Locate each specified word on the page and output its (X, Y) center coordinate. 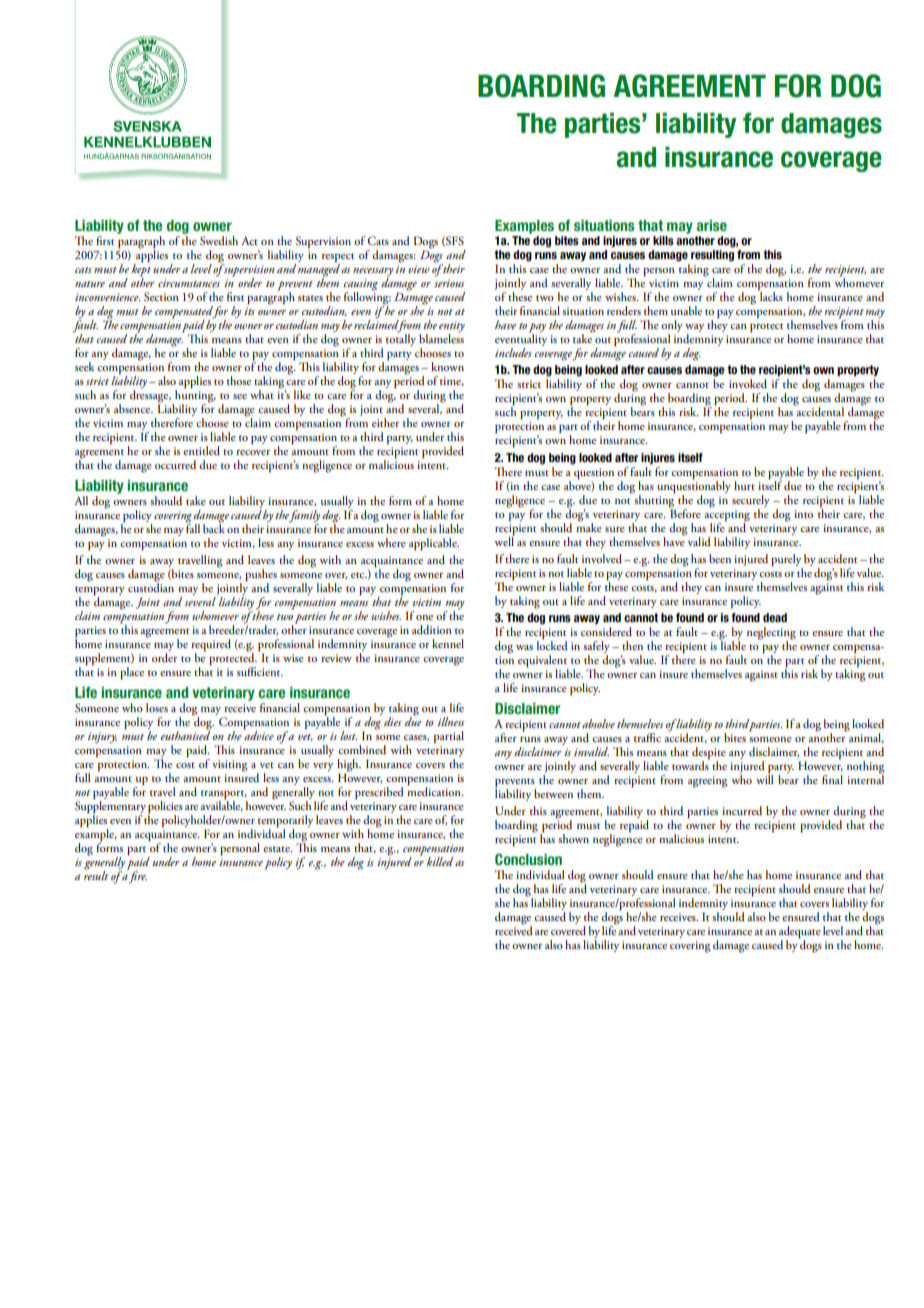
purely (786, 560)
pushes (261, 576)
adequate (800, 933)
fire (137, 876)
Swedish (219, 241)
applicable (434, 544)
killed (440, 861)
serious (449, 283)
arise (711, 225)
